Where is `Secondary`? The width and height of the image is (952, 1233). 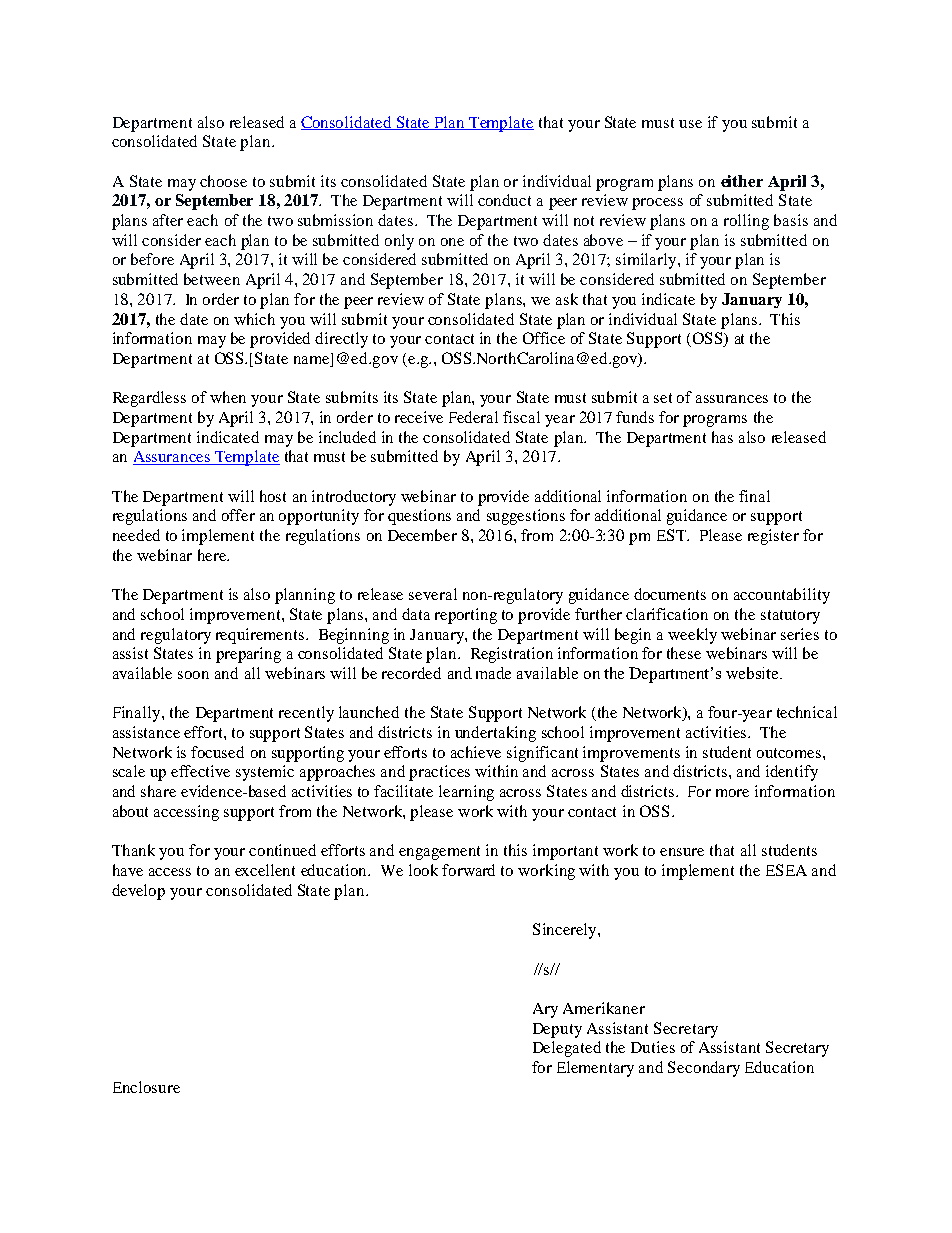
Secondary is located at coordinates (704, 1069).
